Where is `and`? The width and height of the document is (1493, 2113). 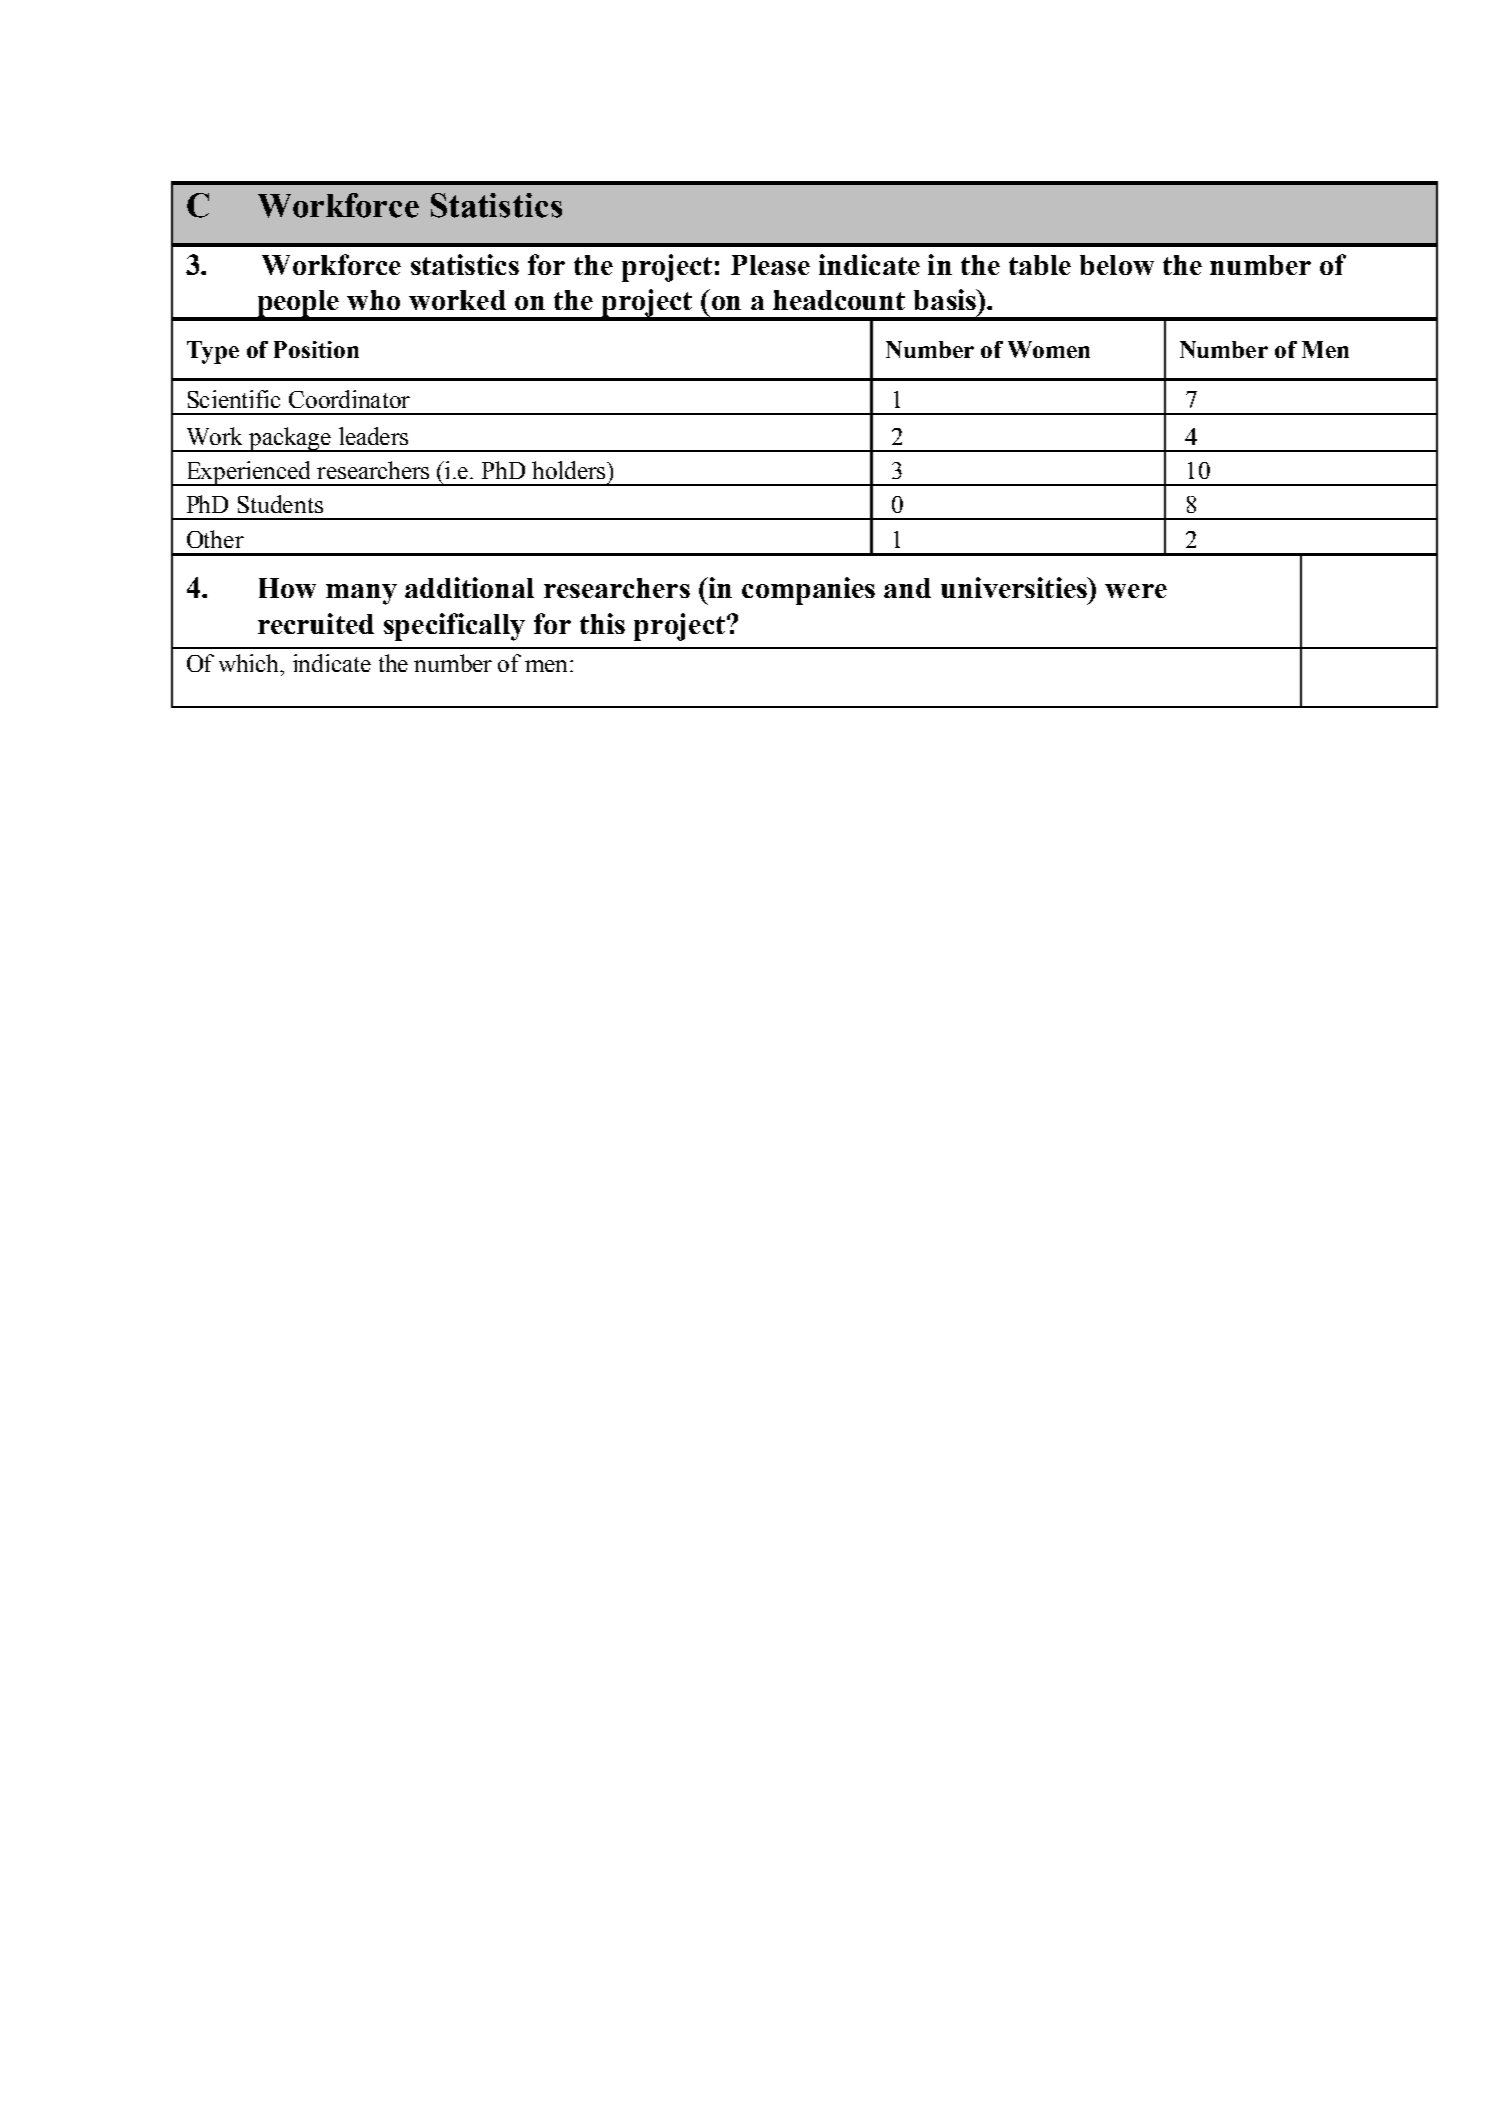 and is located at coordinates (907, 588).
